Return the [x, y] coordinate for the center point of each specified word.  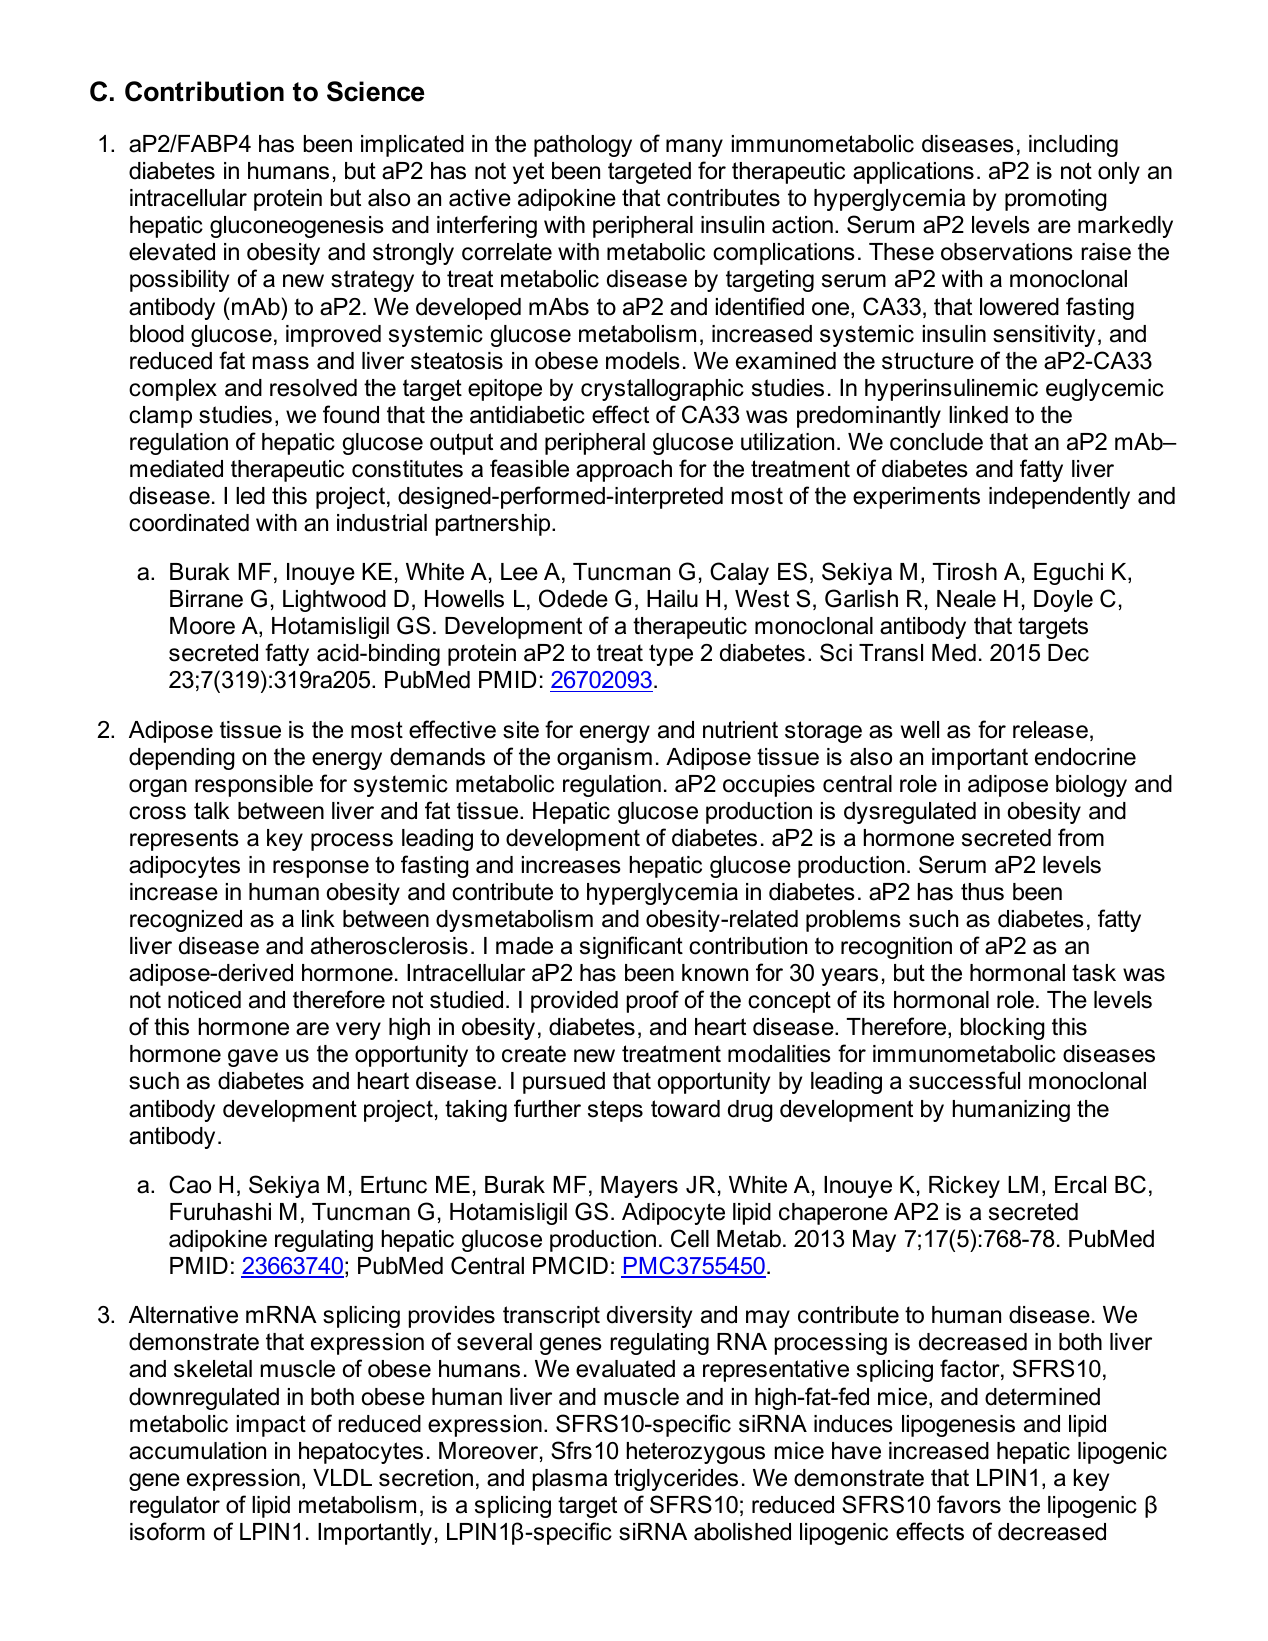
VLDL [342, 1477]
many [694, 148]
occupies [769, 786]
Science [376, 91]
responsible [254, 786]
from [1081, 837]
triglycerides [676, 1480]
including [1073, 146]
